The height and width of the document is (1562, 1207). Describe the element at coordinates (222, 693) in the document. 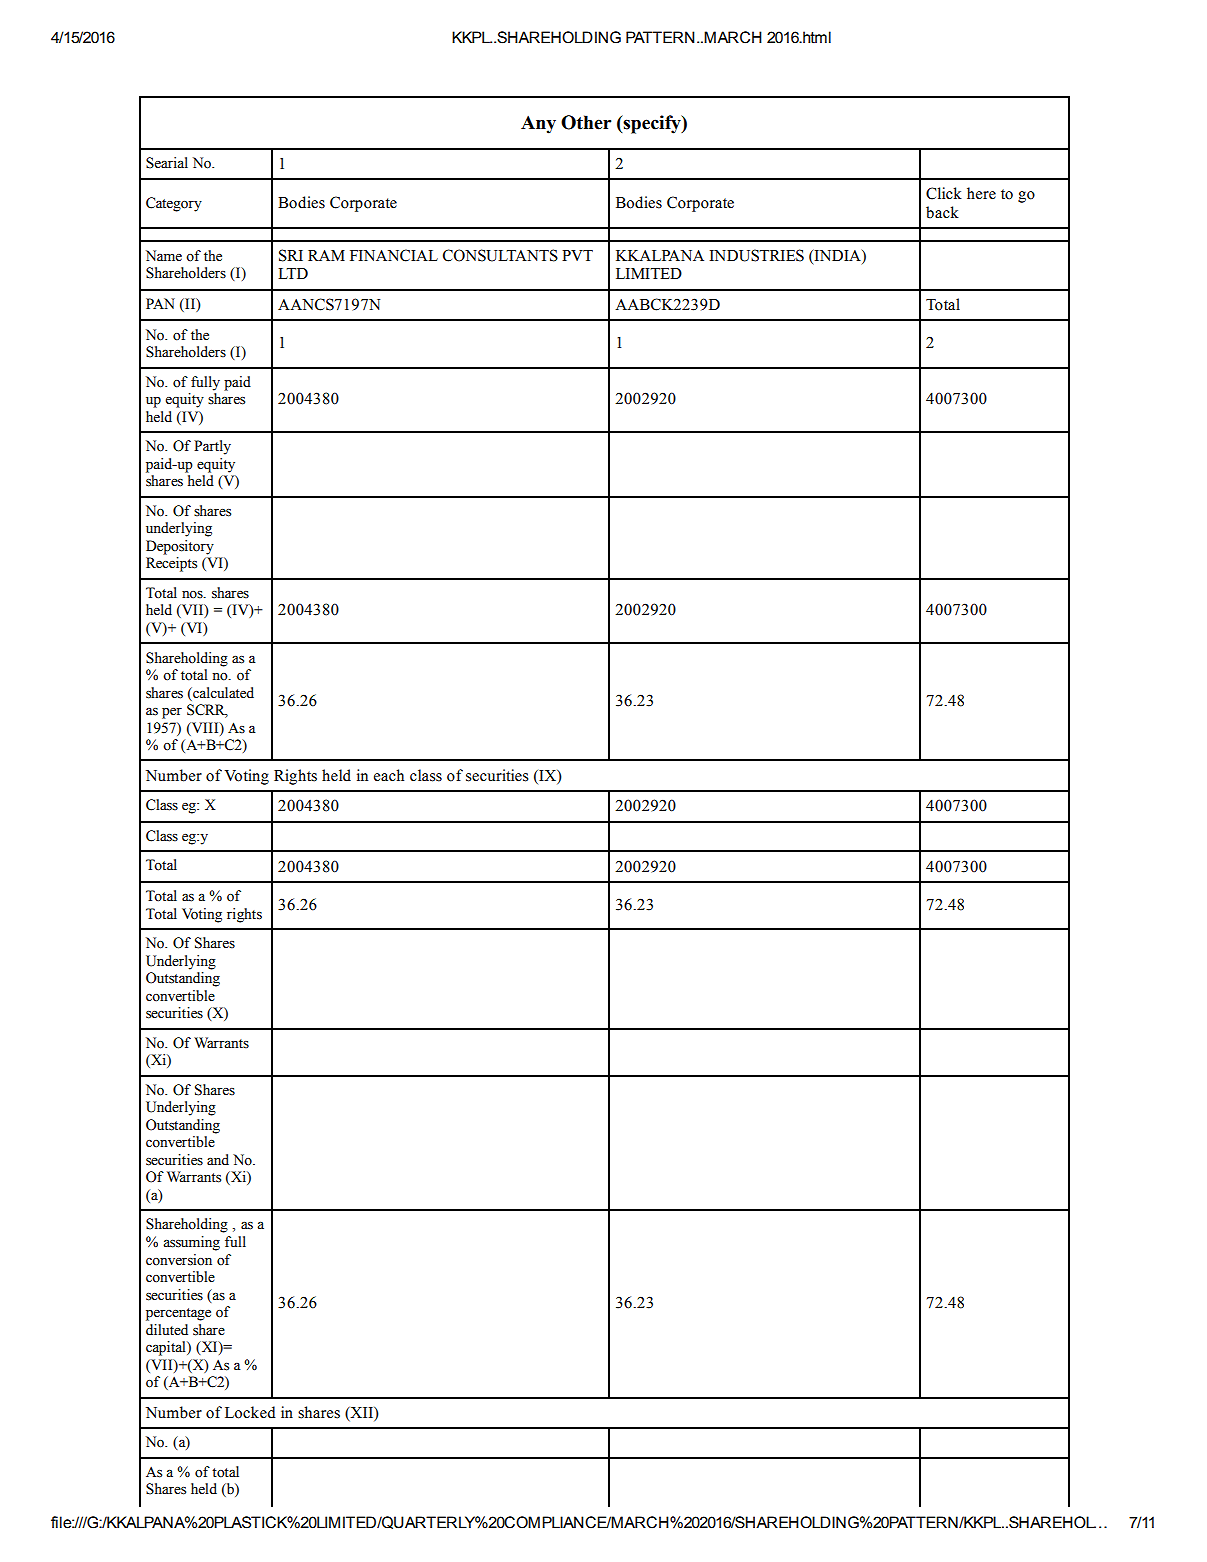

I see `calculated` at that location.
